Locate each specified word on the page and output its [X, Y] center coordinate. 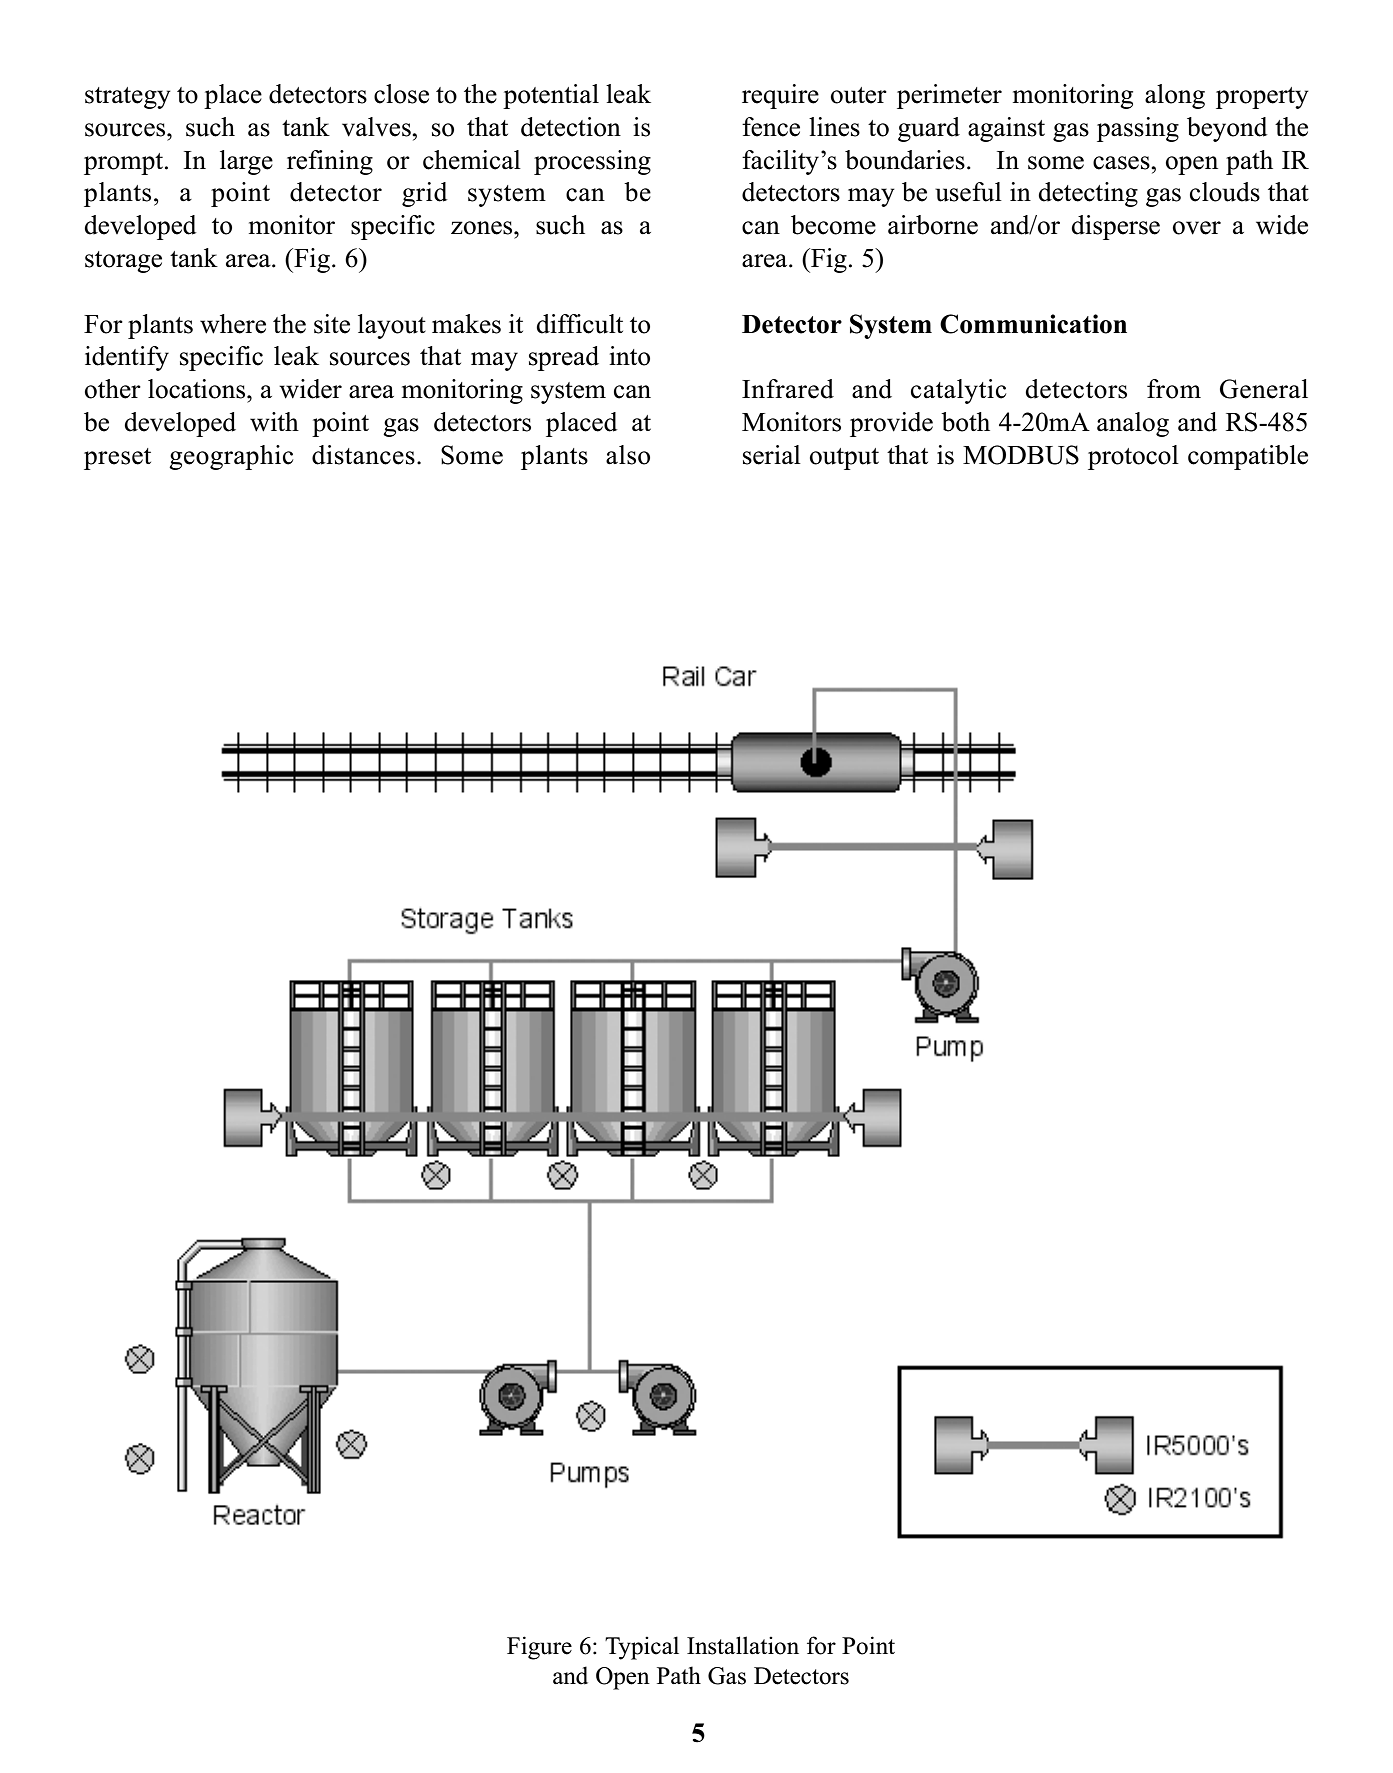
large [246, 162]
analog [1133, 424]
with [274, 422]
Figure [539, 1648]
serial [772, 455]
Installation [743, 1645]
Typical [642, 1648]
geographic [231, 457]
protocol [1133, 457]
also [628, 455]
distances [363, 455]
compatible [1248, 457]
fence [771, 127]
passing [1138, 129]
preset [117, 459]
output [844, 459]
